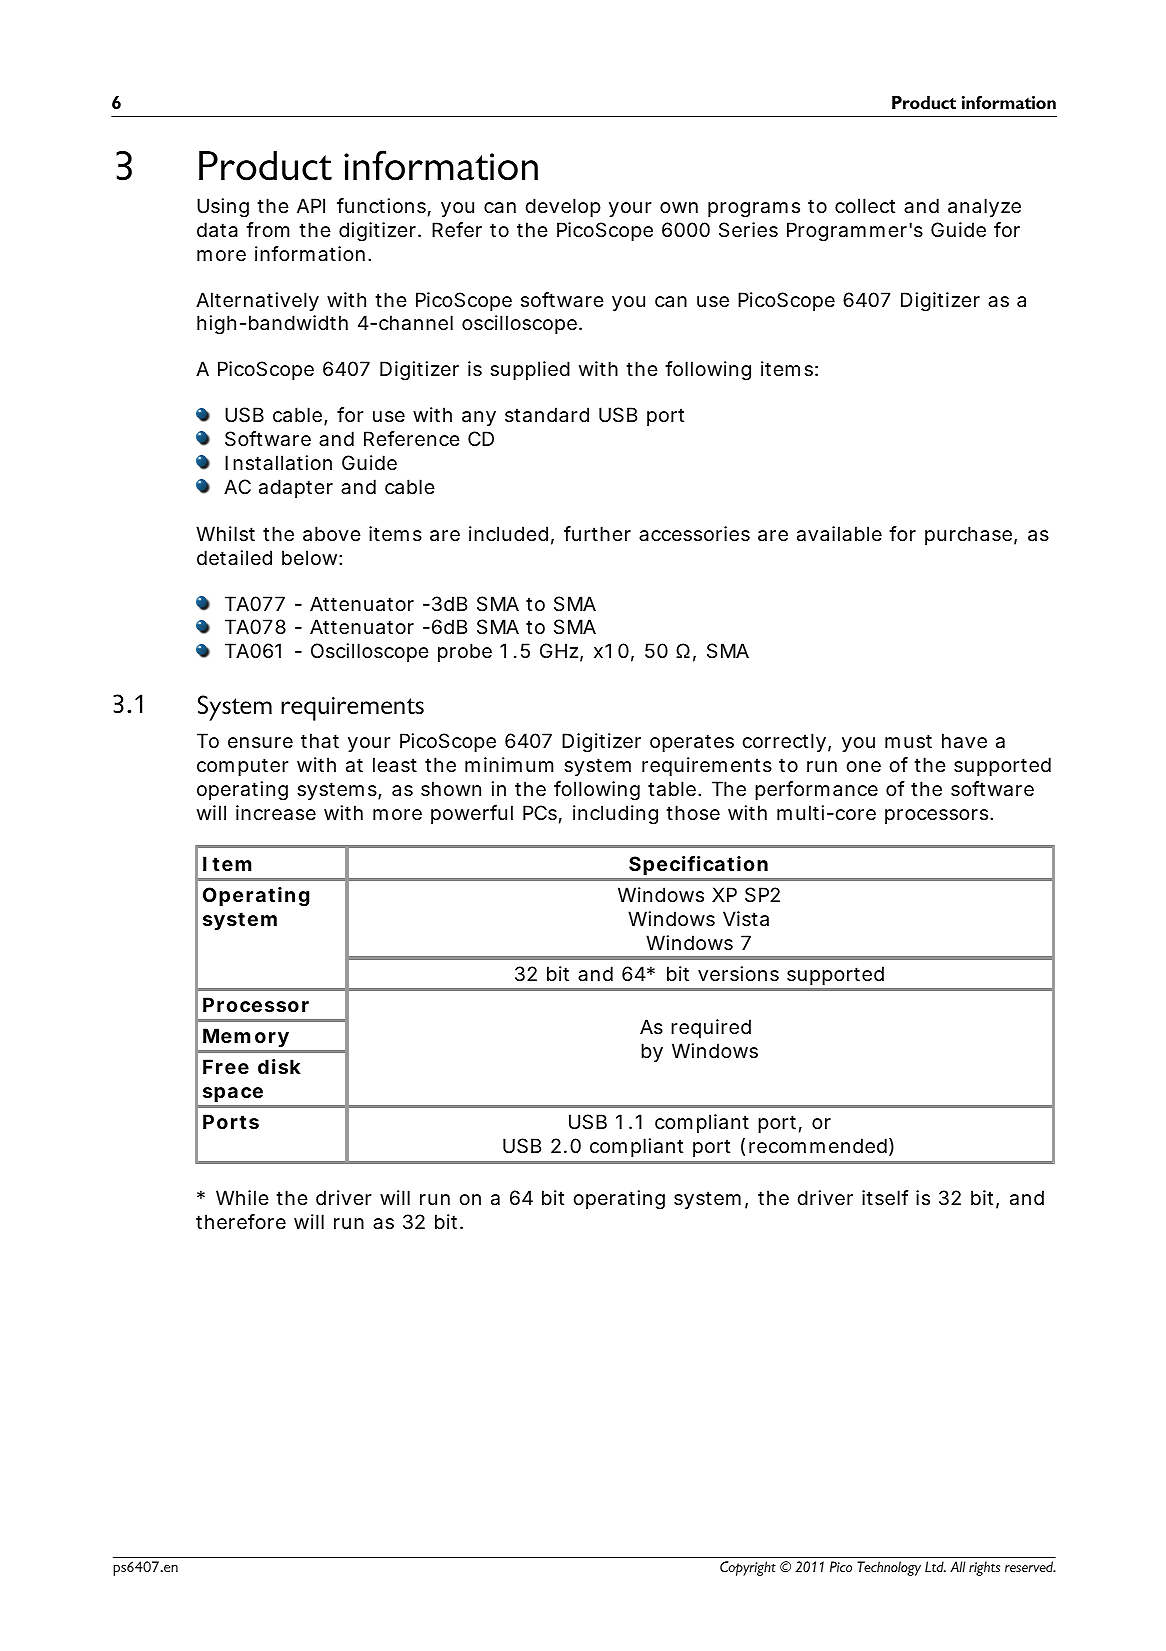  What do you see at coordinates (311, 205) in the page?
I see `API` at bounding box center [311, 205].
